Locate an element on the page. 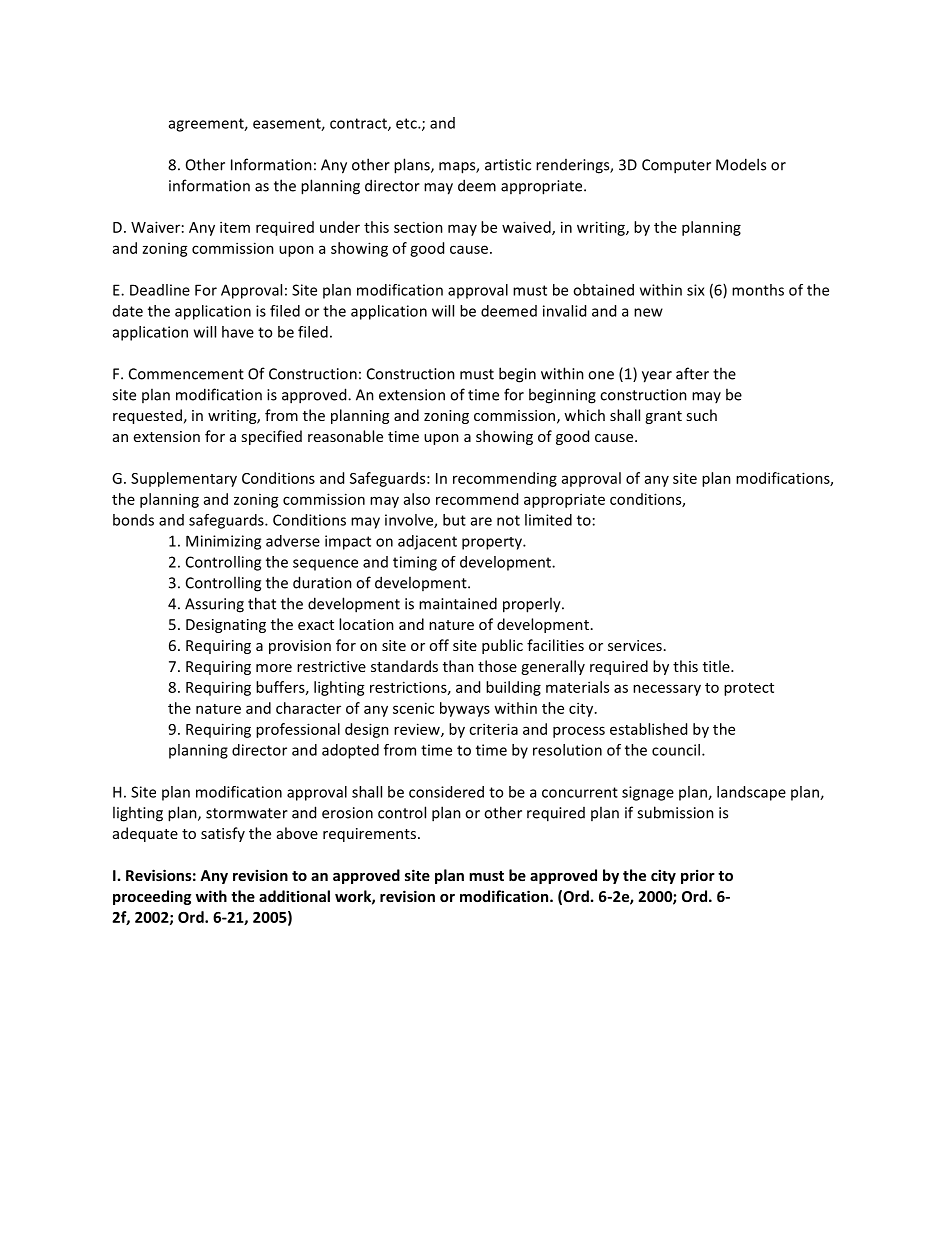 The width and height of the page is (952, 1233). item is located at coordinates (235, 227).
